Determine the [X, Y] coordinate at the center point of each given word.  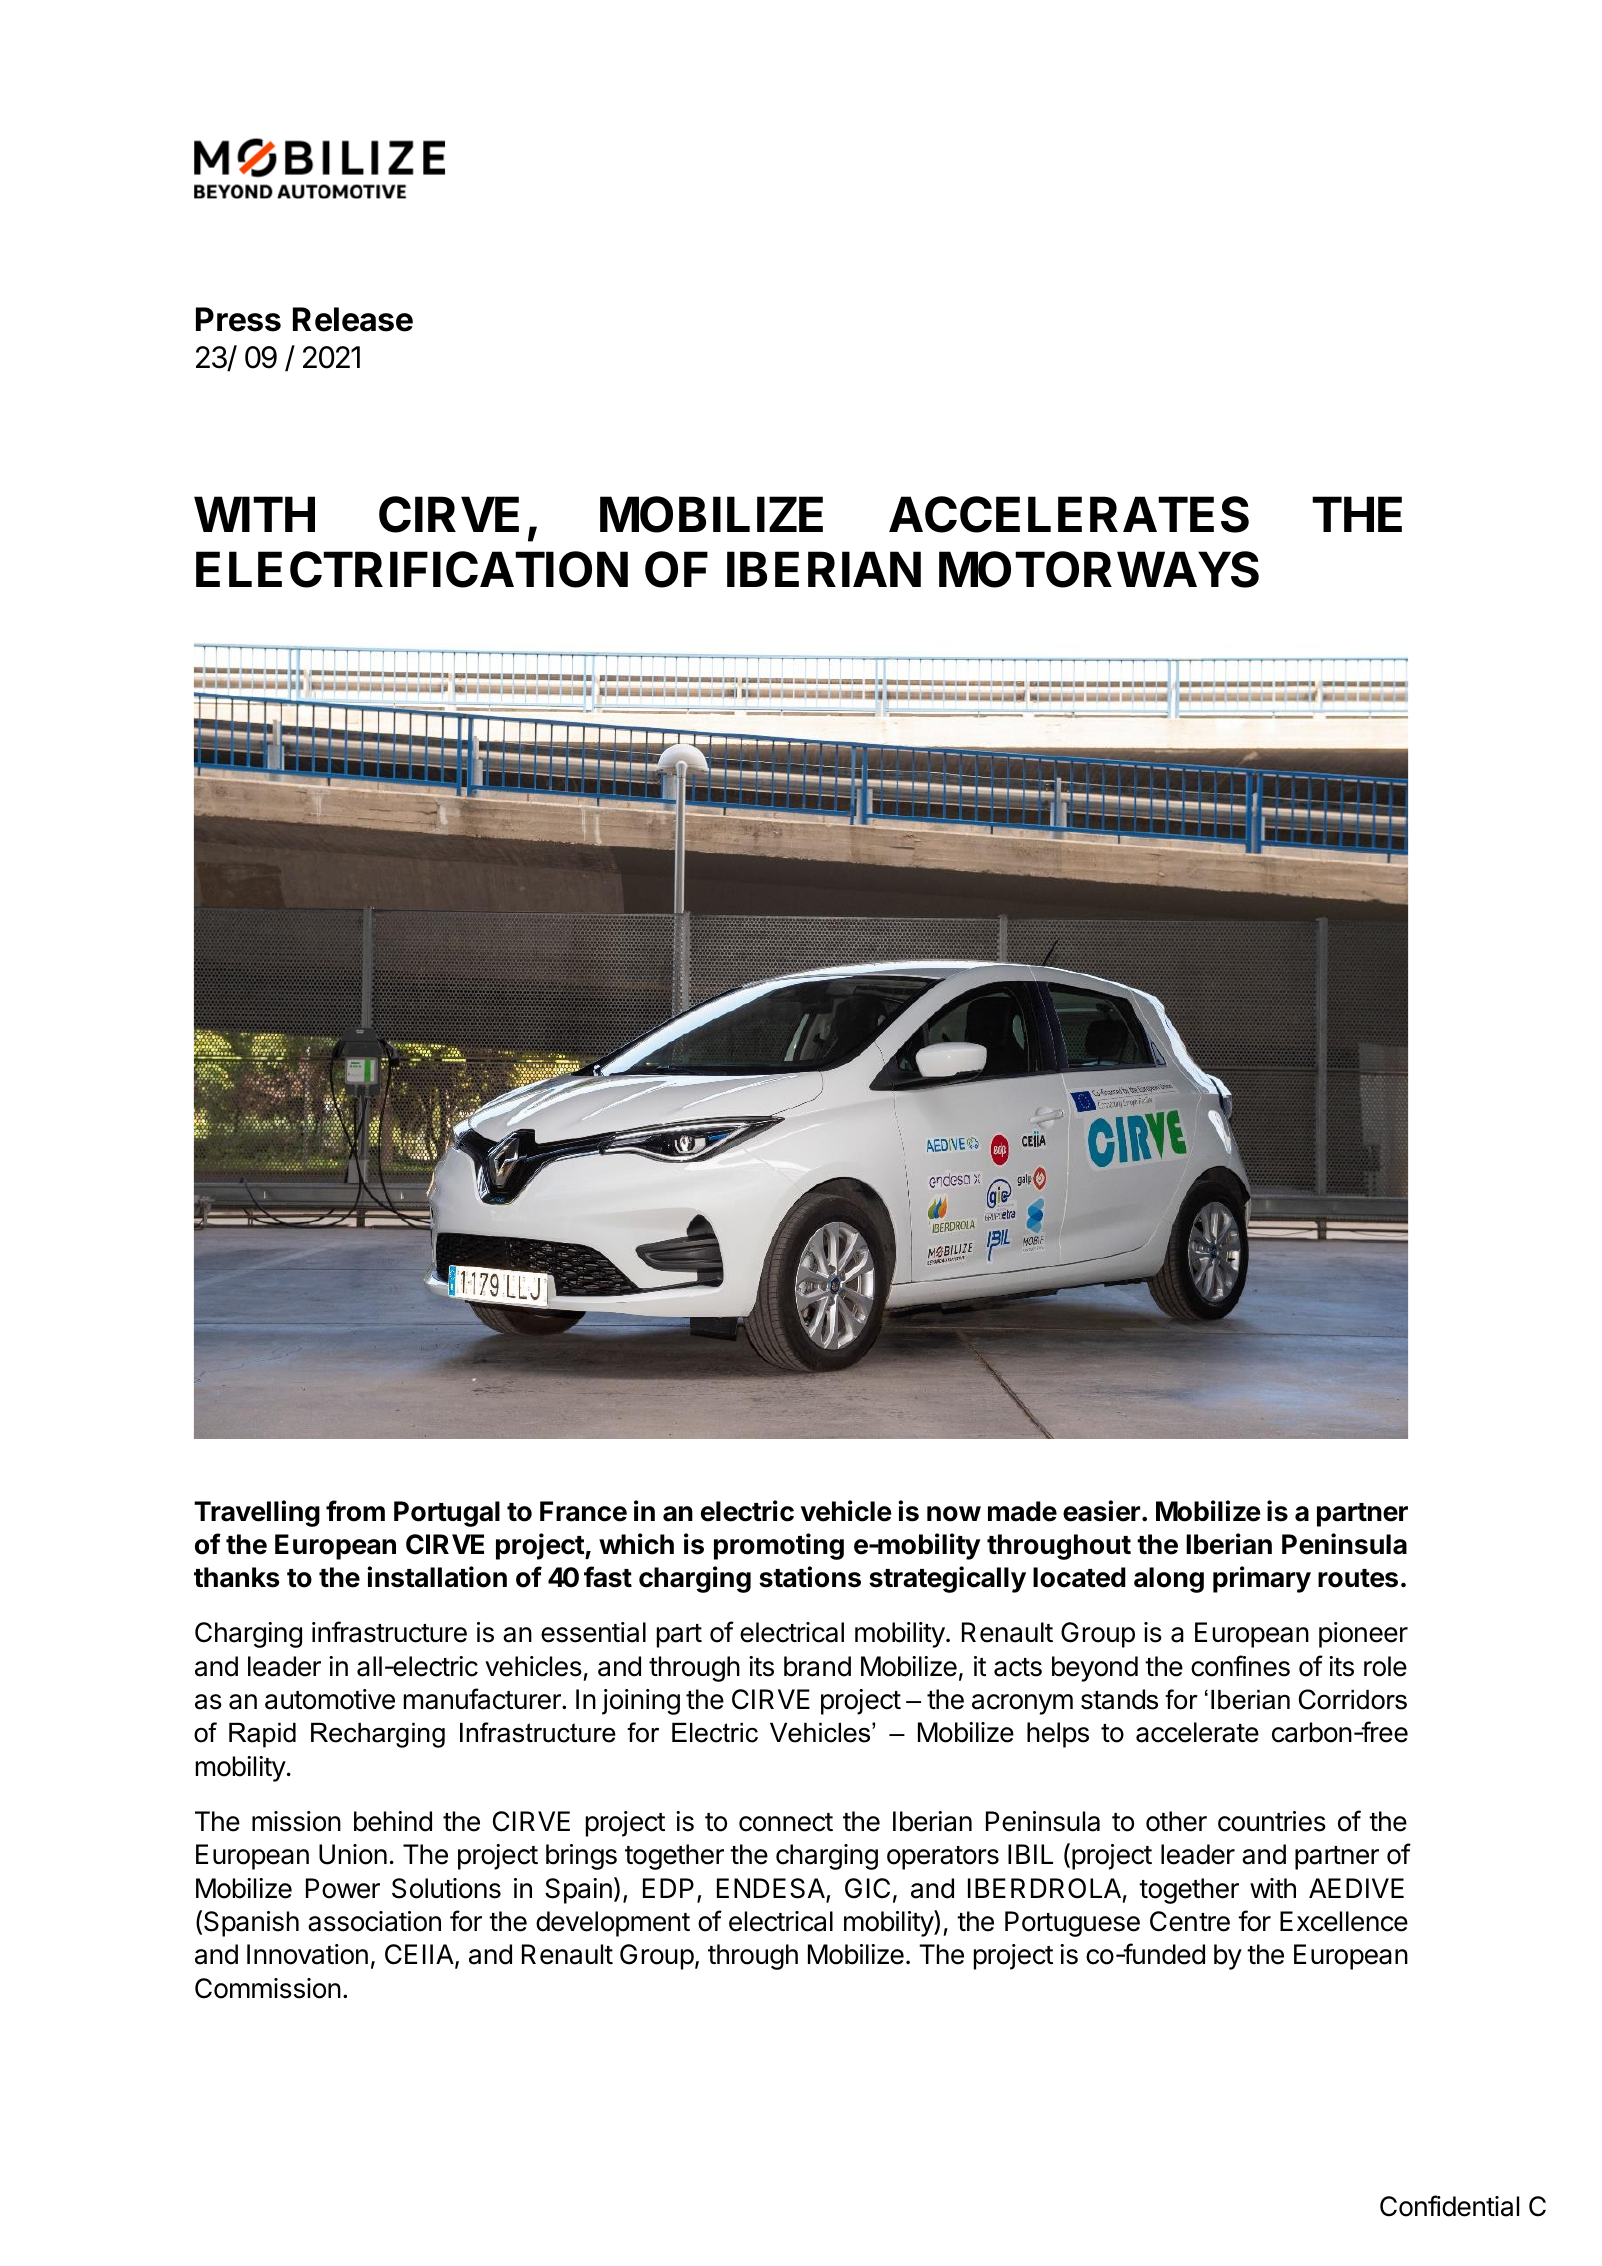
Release [353, 319]
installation [437, 1577]
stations [810, 1577]
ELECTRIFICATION [412, 569]
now [954, 1514]
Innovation [307, 1954]
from [355, 1511]
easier [1101, 1511]
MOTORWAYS [1099, 569]
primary [1262, 1579]
